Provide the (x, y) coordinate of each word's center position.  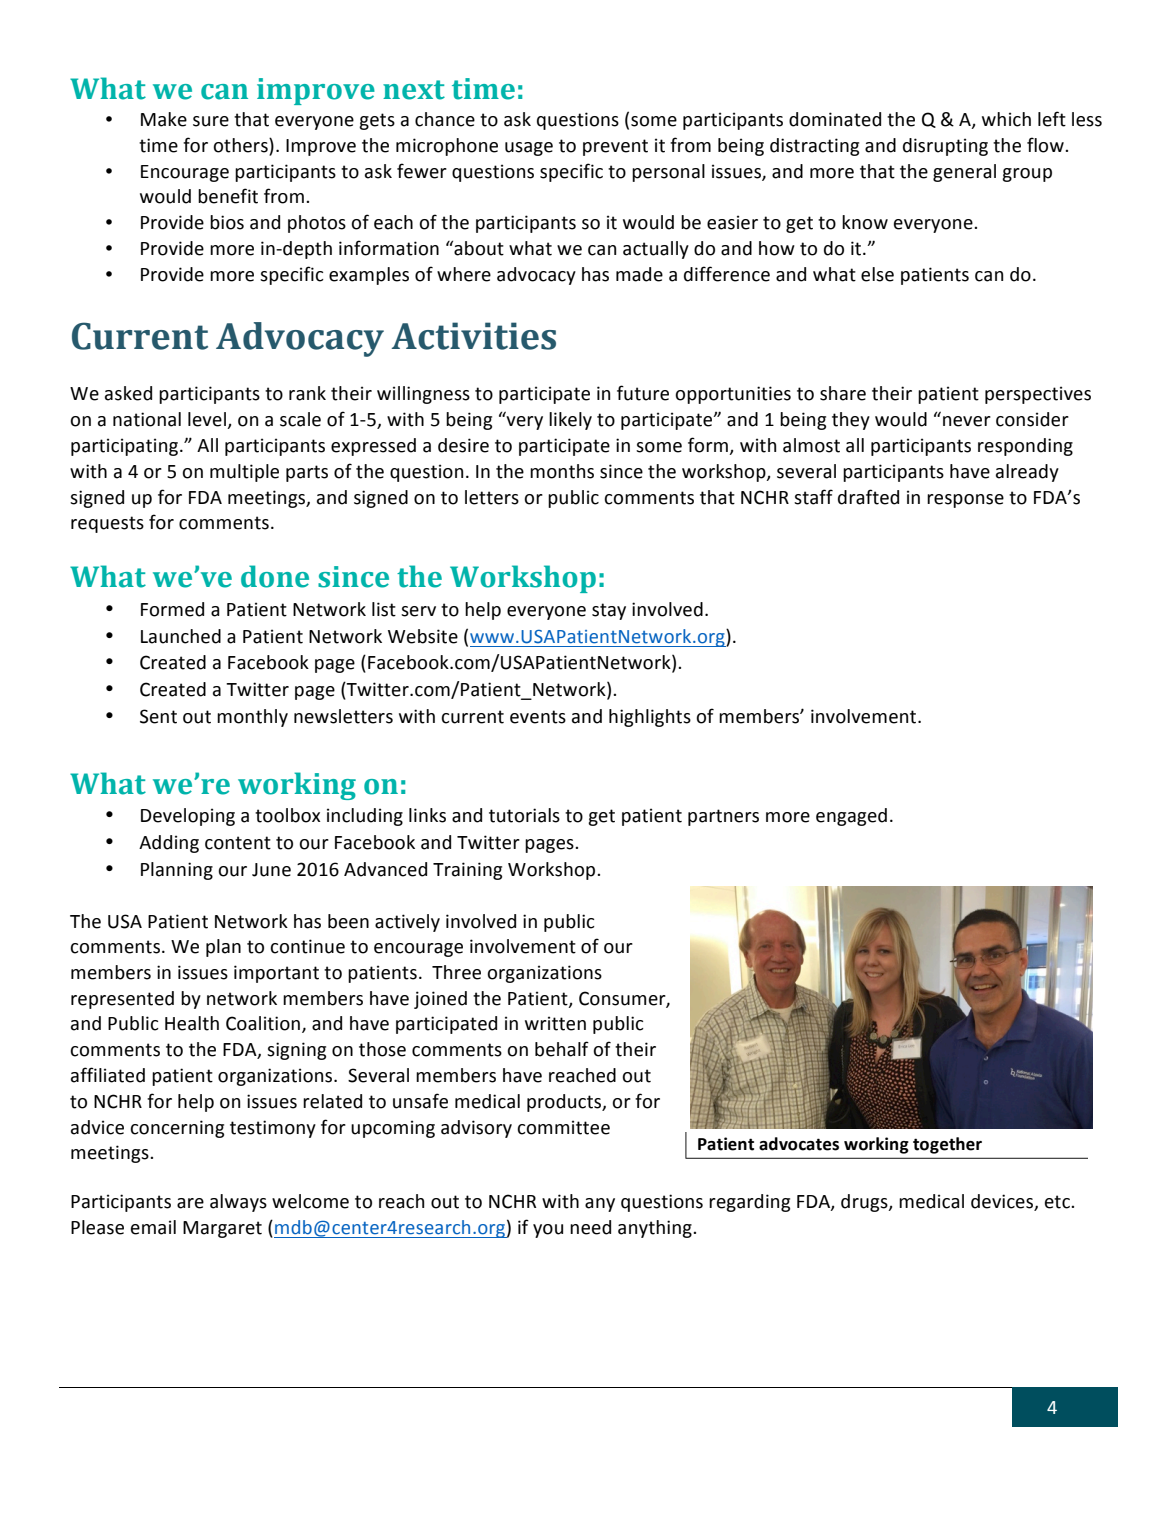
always (238, 1203)
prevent (615, 147)
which (1006, 119)
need (590, 1227)
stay (609, 611)
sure (211, 121)
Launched (181, 636)
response (965, 501)
